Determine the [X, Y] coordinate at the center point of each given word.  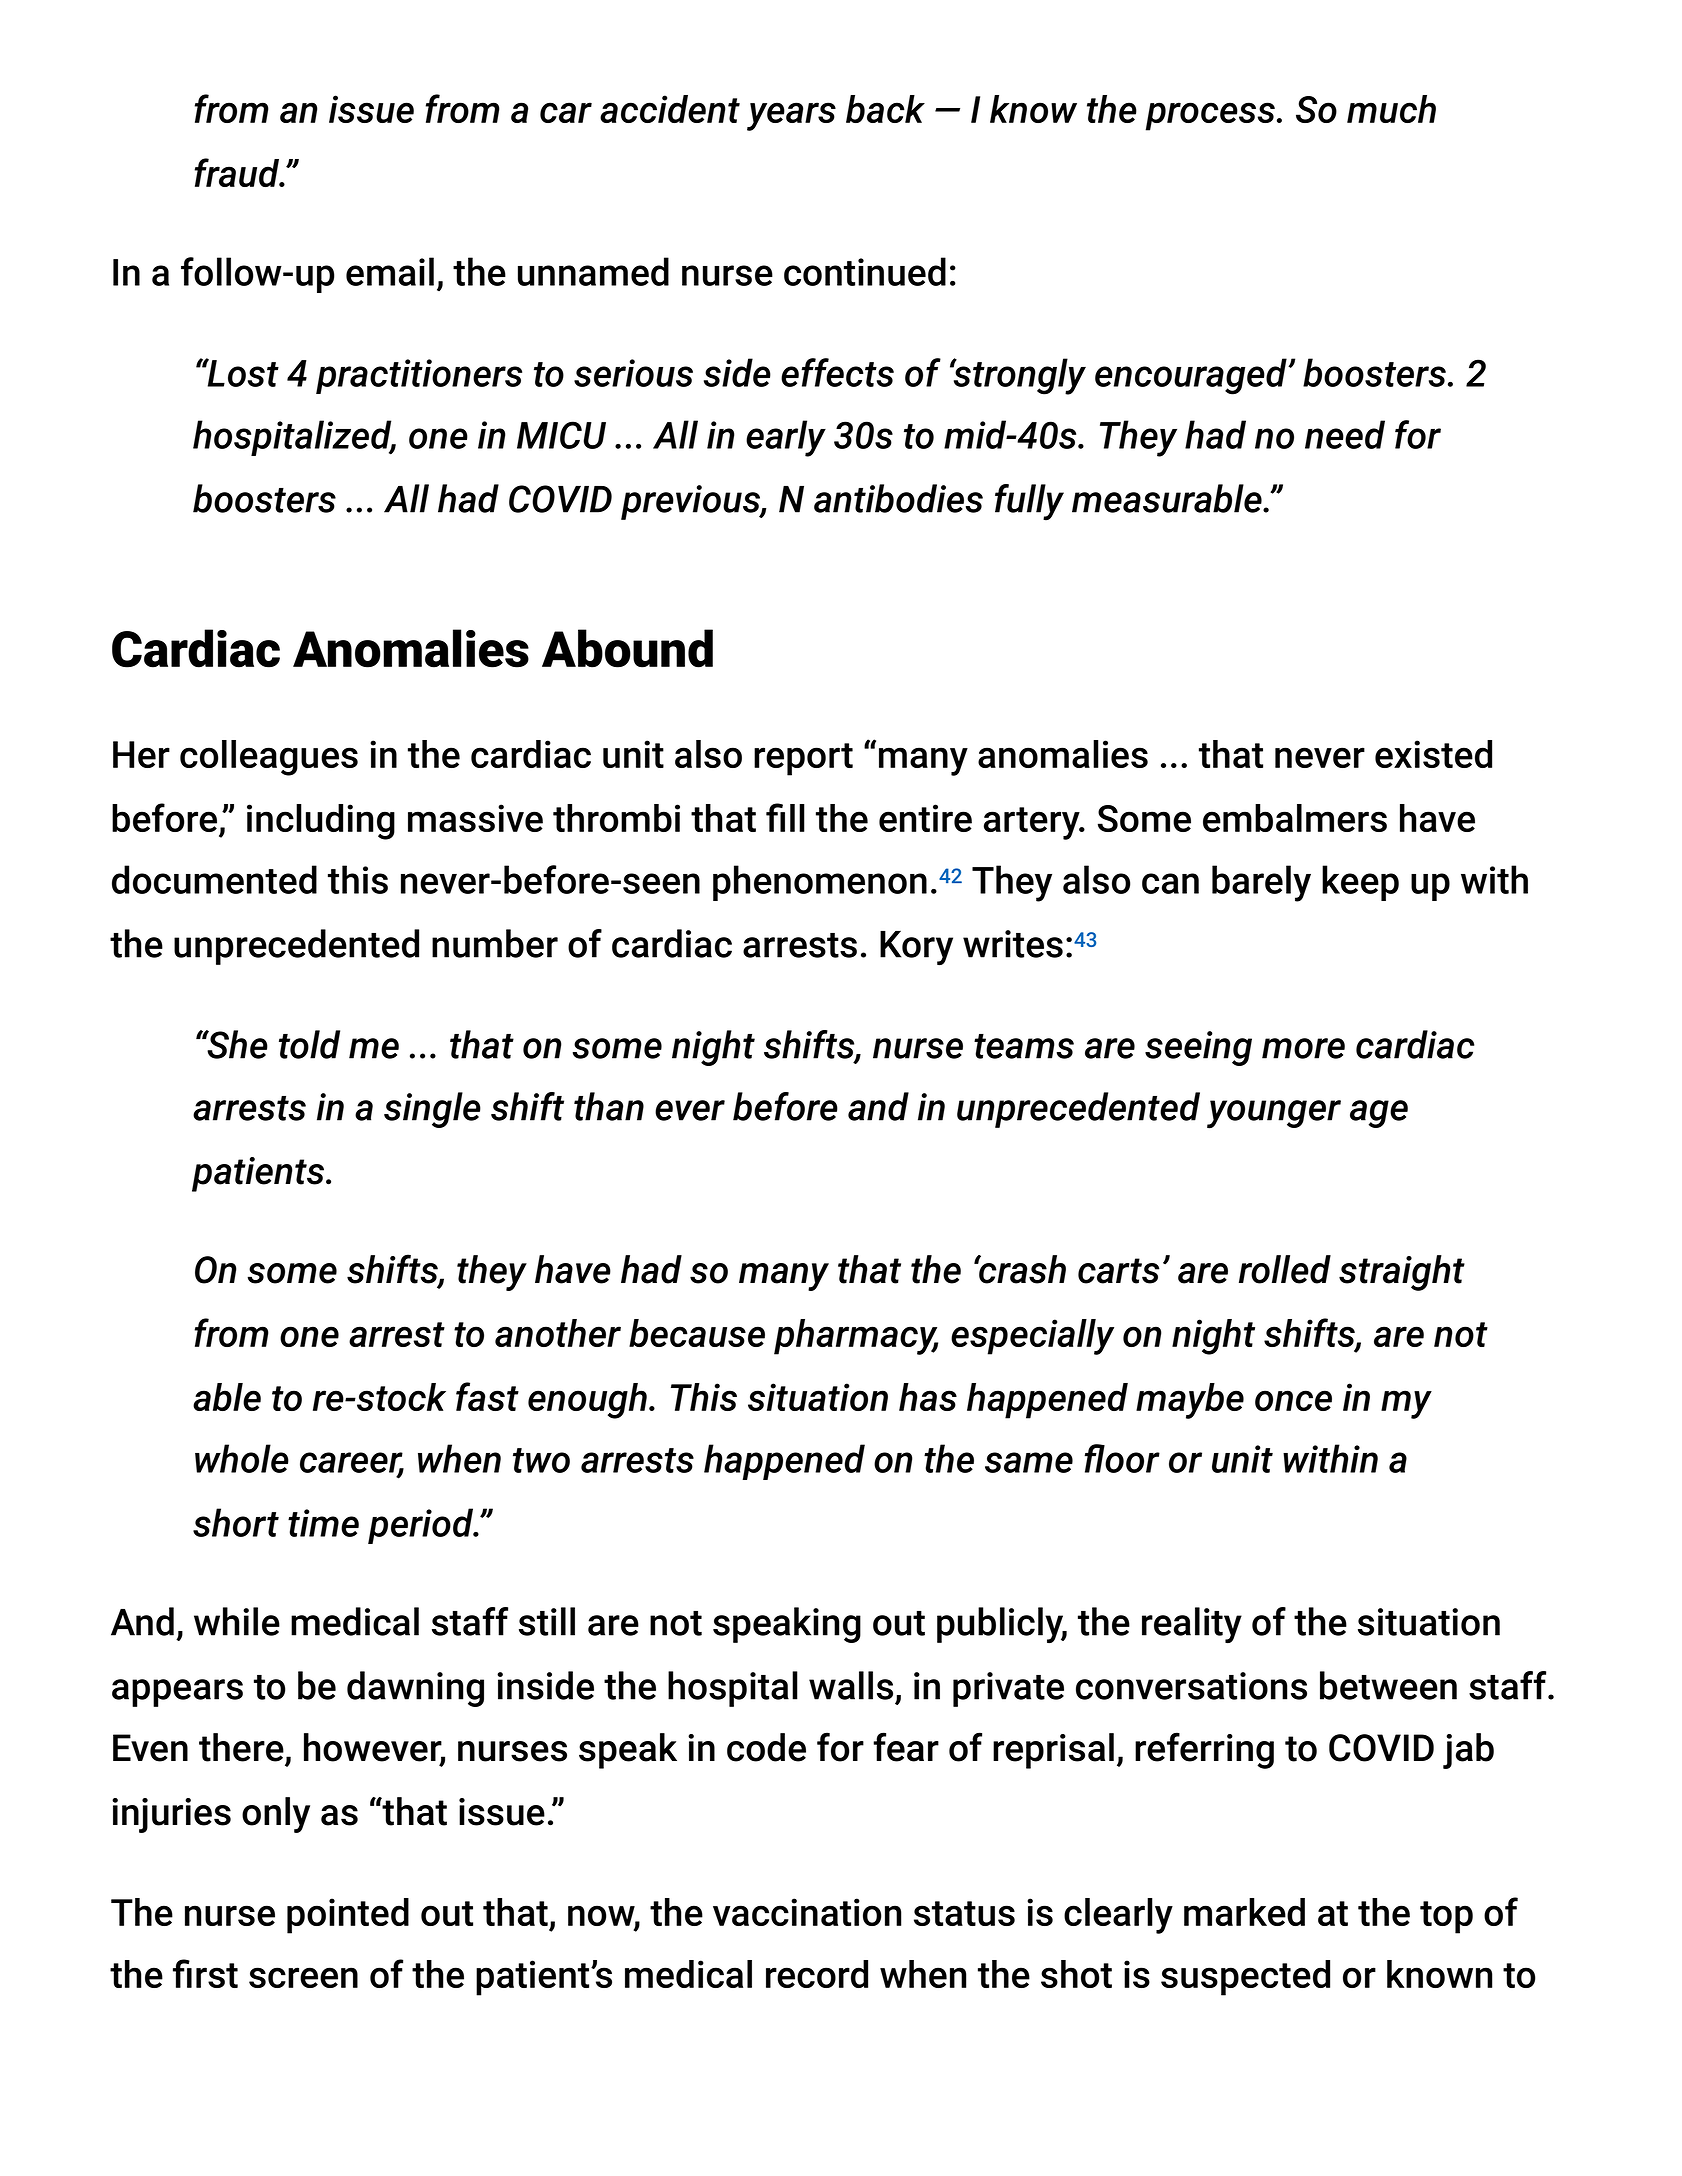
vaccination [807, 1912]
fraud [238, 172]
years [791, 116]
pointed [348, 1916]
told [309, 1044]
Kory [916, 948]
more [1303, 1048]
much [1391, 109]
